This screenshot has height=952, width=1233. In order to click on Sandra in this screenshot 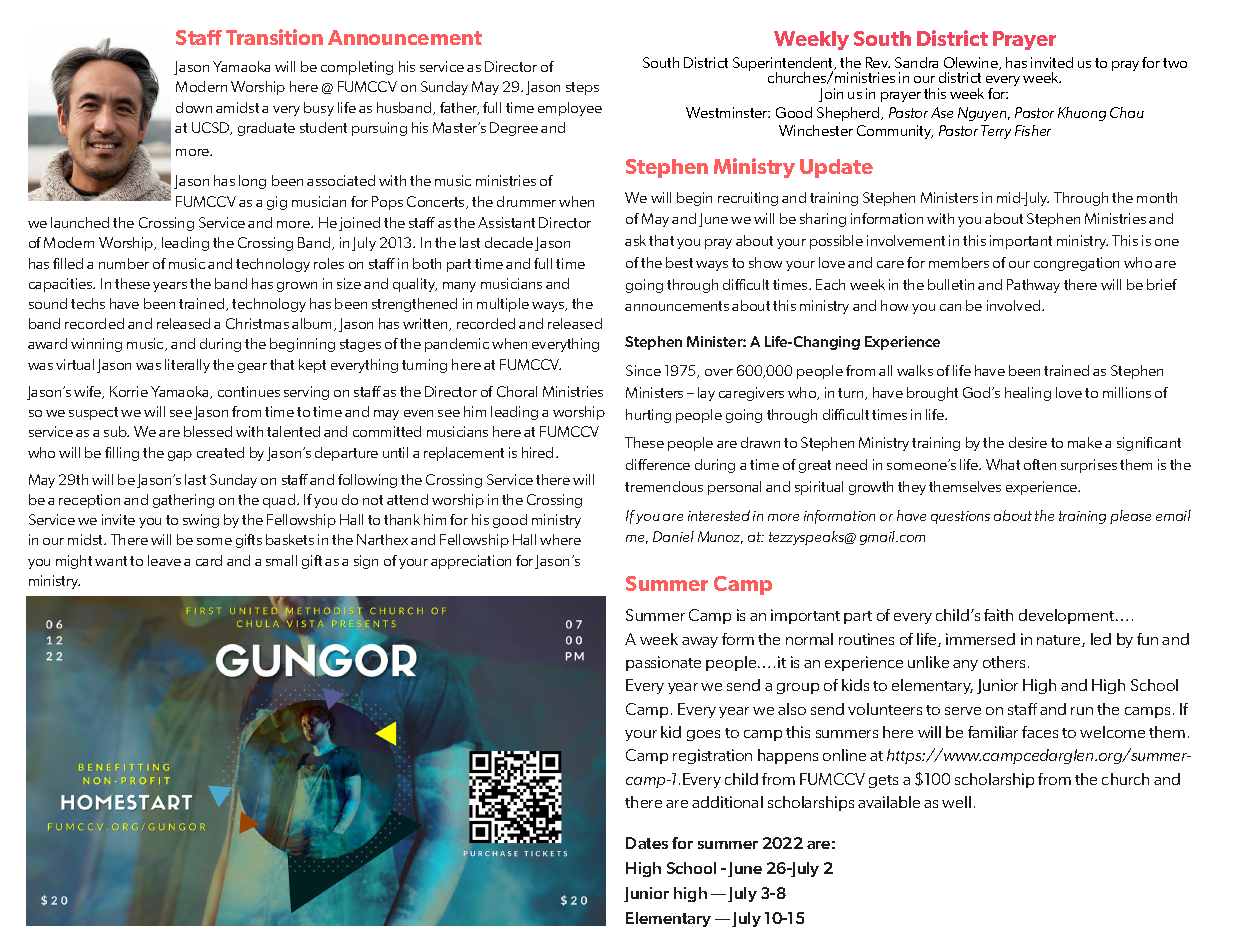, I will do `click(916, 62)`.
